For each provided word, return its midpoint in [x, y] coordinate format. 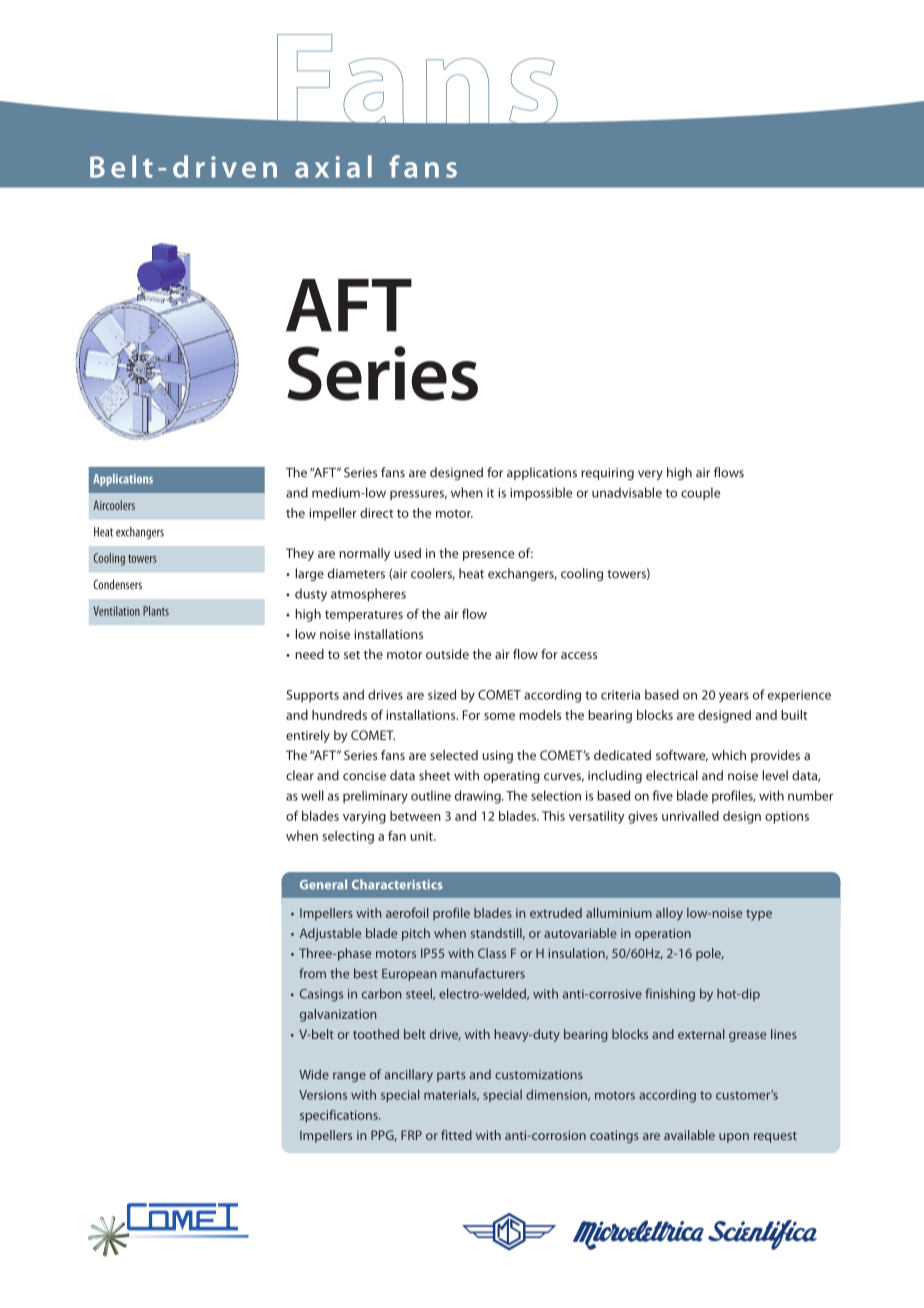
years [734, 697]
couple [700, 493]
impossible [541, 494]
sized [442, 694]
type [759, 915]
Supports [312, 696]
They [300, 554]
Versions [323, 1095]
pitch [416, 934]
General [323, 884]
